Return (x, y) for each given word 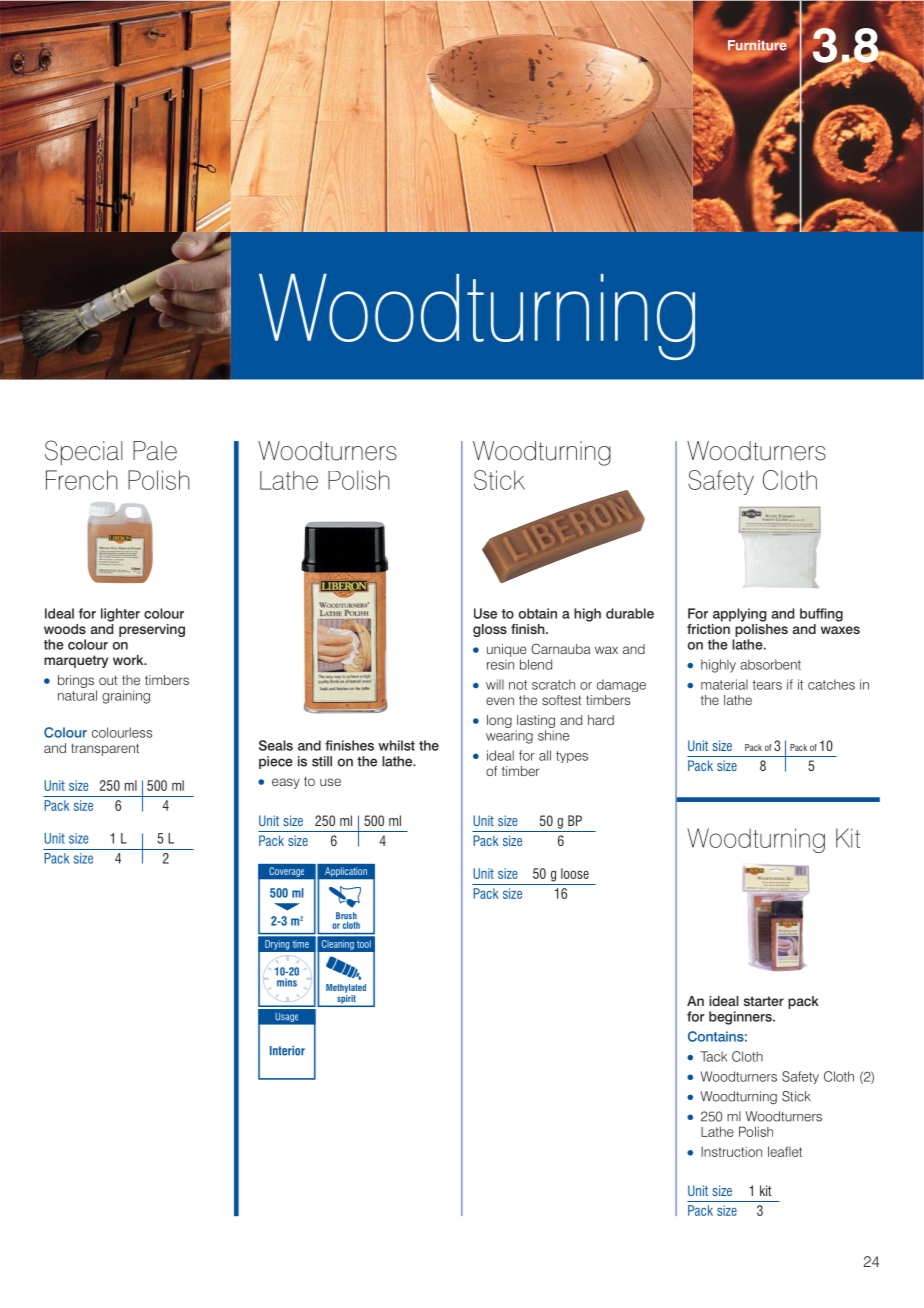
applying (740, 615)
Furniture (757, 46)
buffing (821, 615)
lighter (120, 615)
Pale (155, 451)
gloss (490, 630)
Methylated (346, 988)
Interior (287, 1051)
